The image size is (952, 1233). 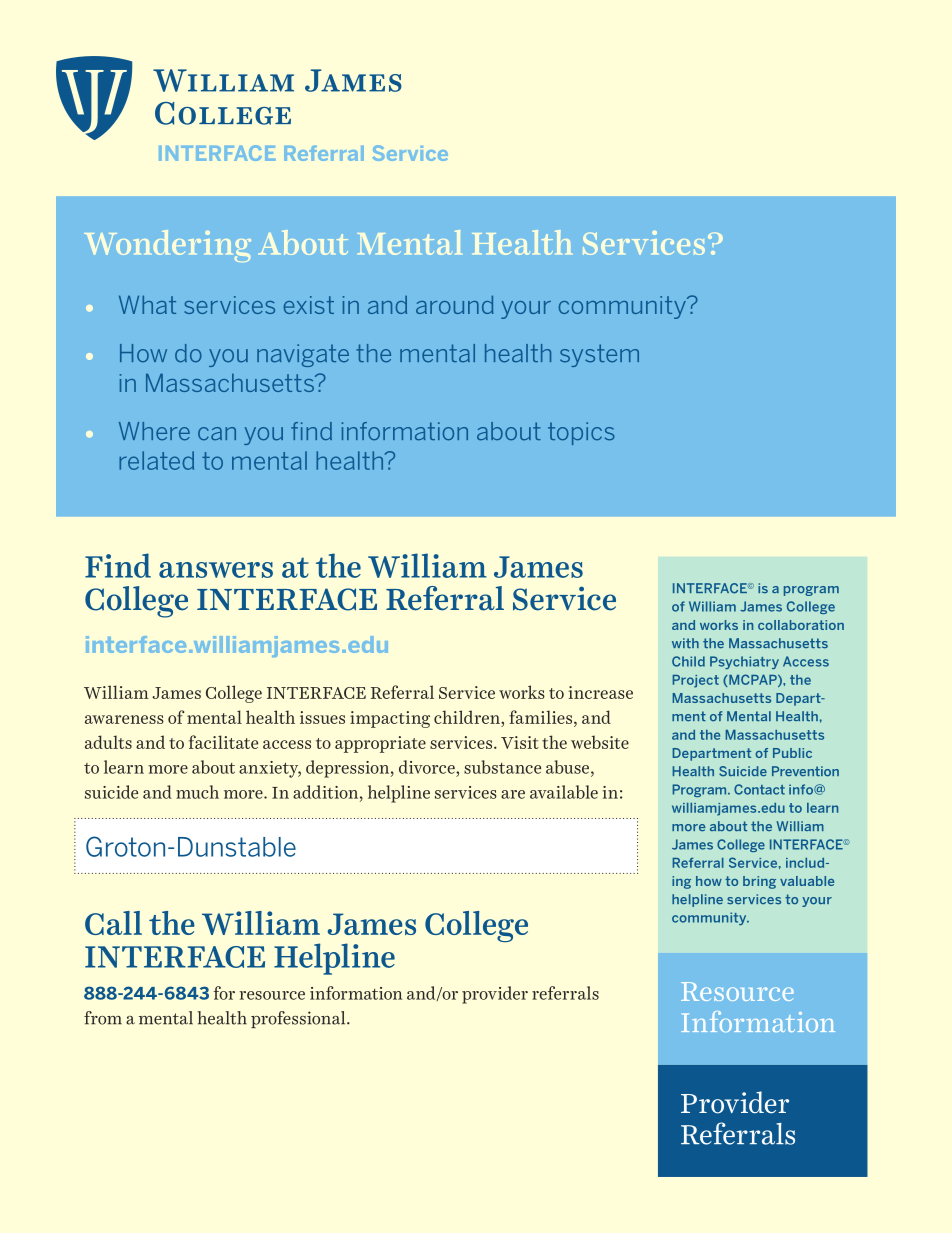 I want to click on answers, so click(x=216, y=570).
